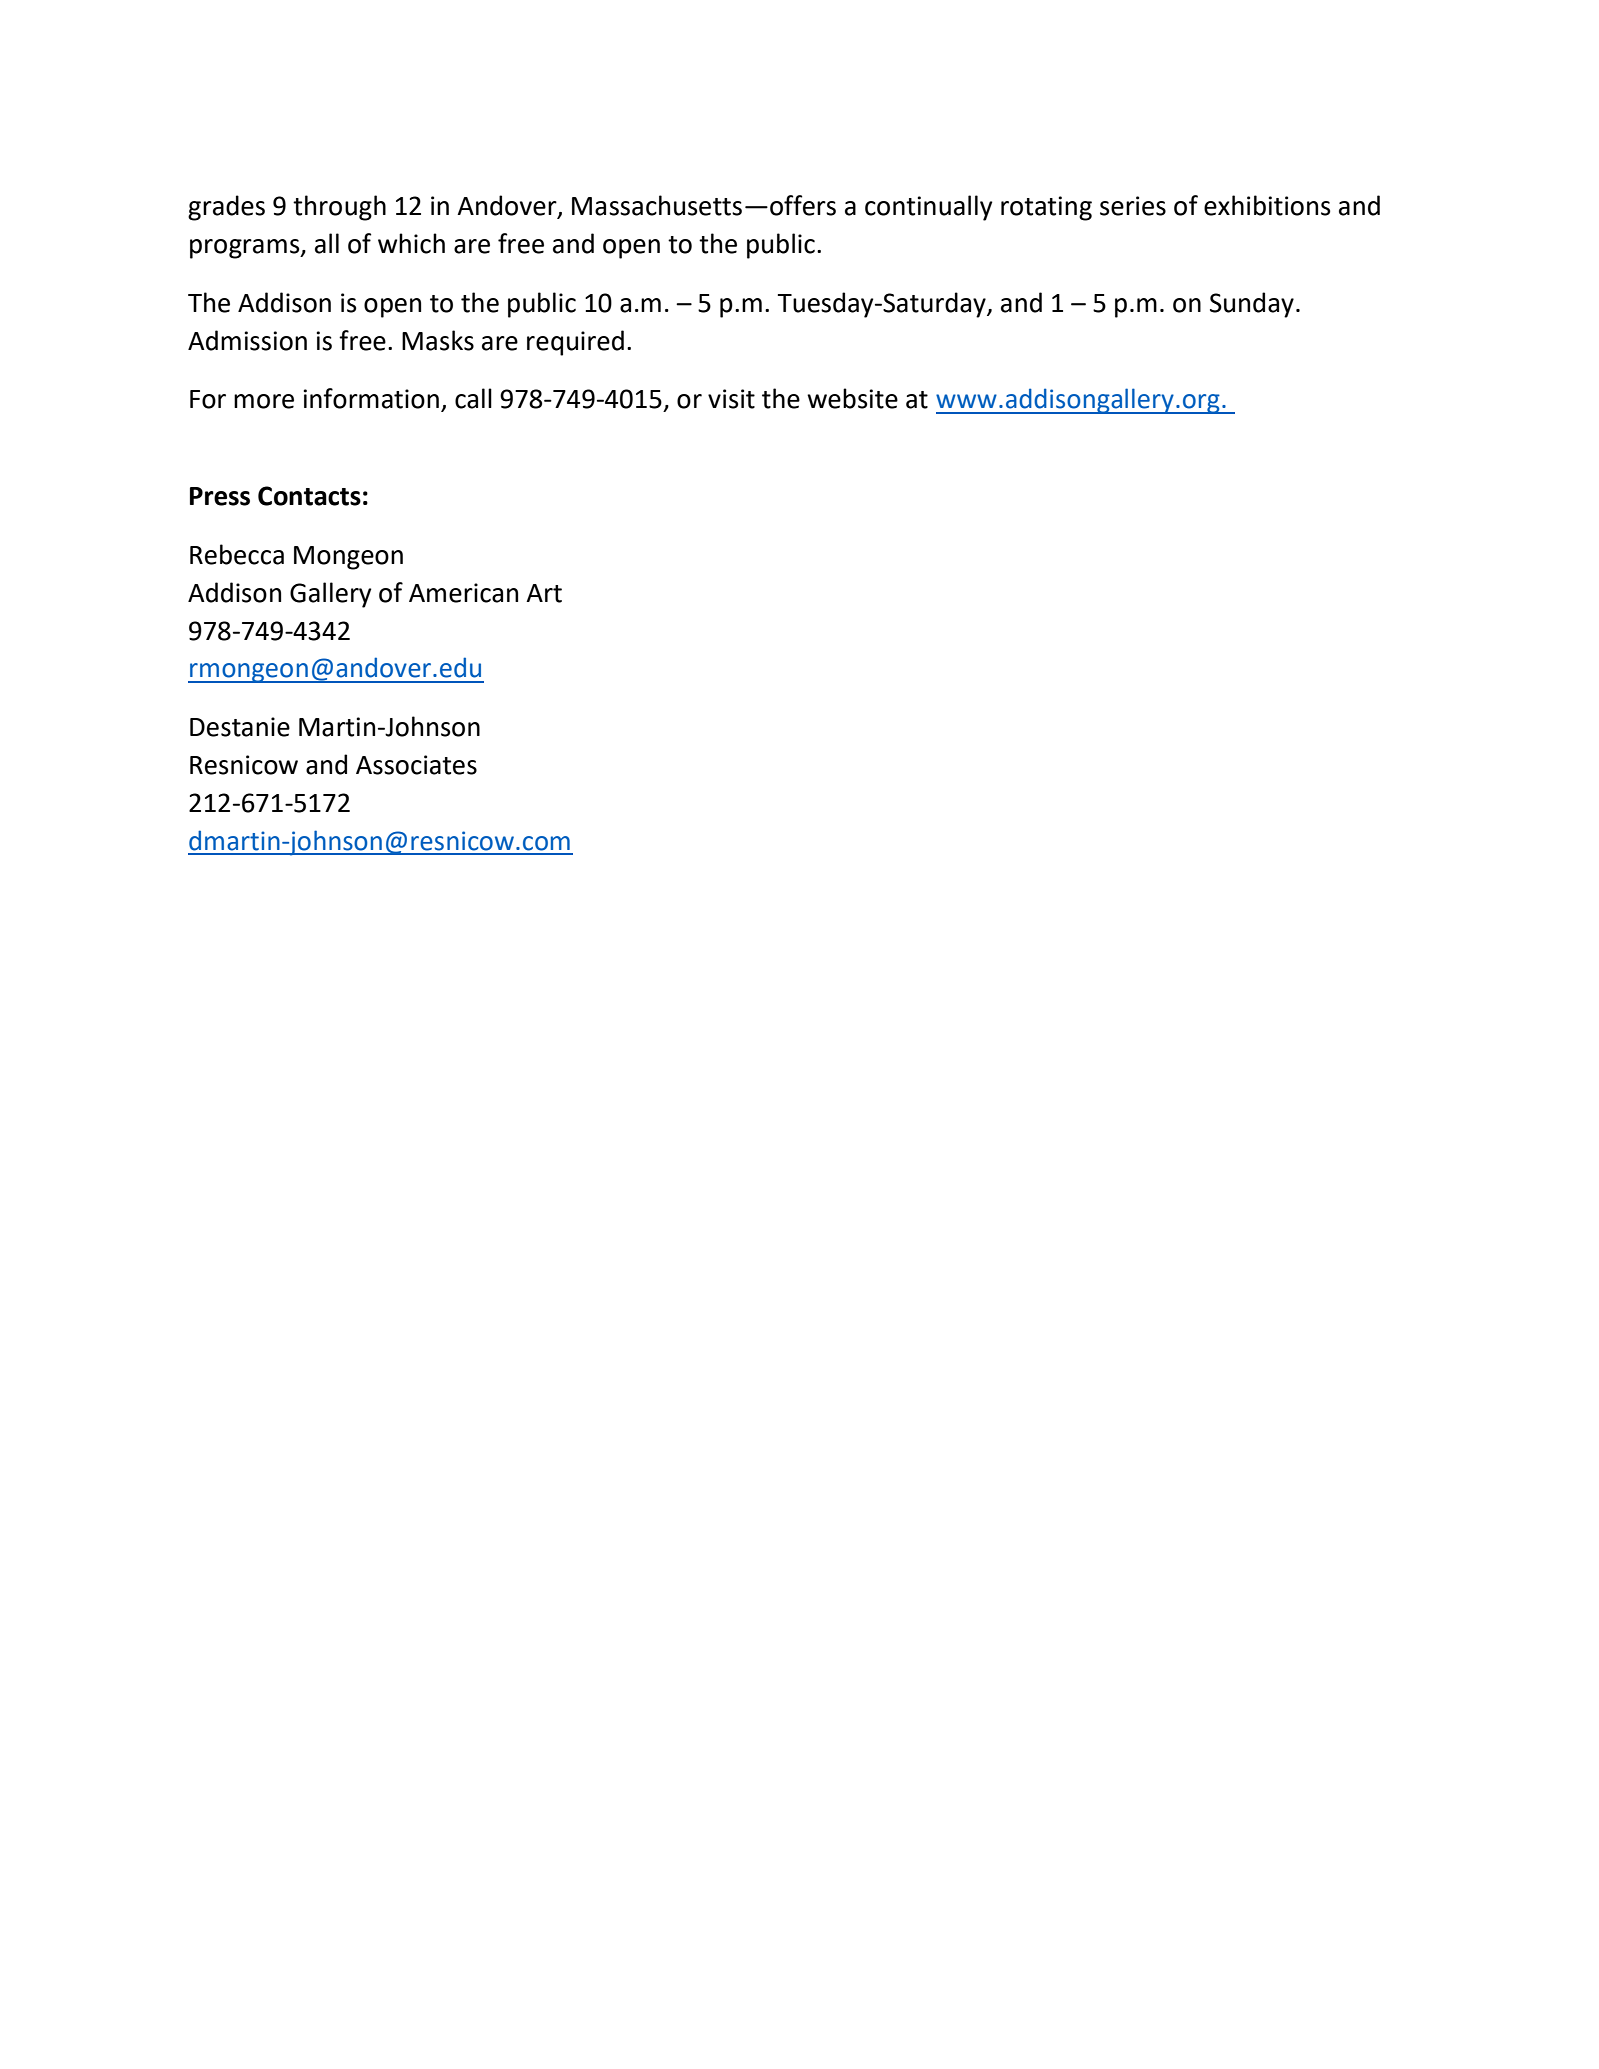 The height and width of the document is (2069, 1599). I want to click on through, so click(339, 208).
